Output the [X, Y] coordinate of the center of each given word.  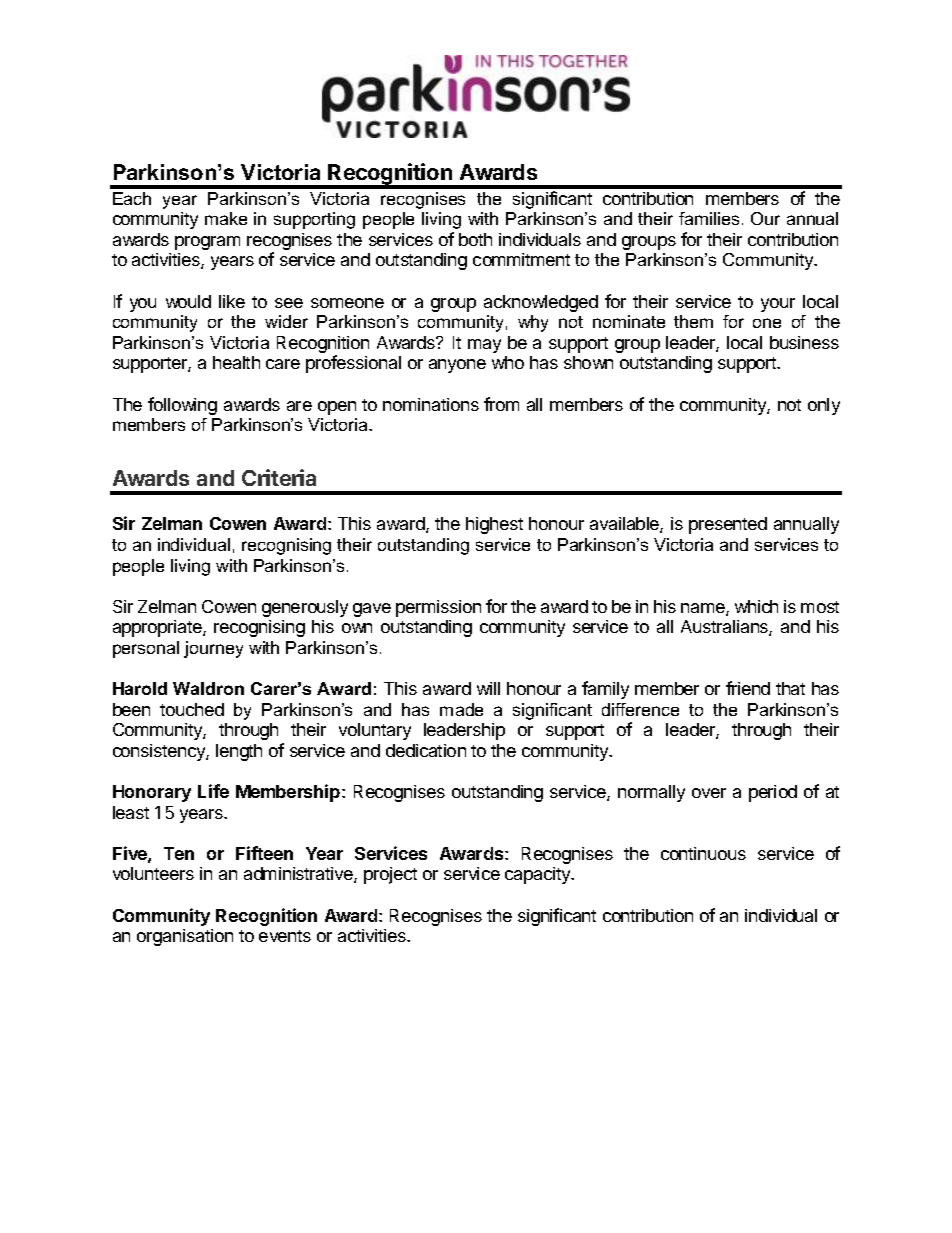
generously [305, 608]
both [475, 239]
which [756, 606]
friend [748, 688]
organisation [185, 937]
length [239, 752]
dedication [426, 750]
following [182, 406]
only [824, 406]
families [709, 218]
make [226, 218]
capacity [539, 875]
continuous [703, 853]
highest [494, 525]
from [501, 404]
